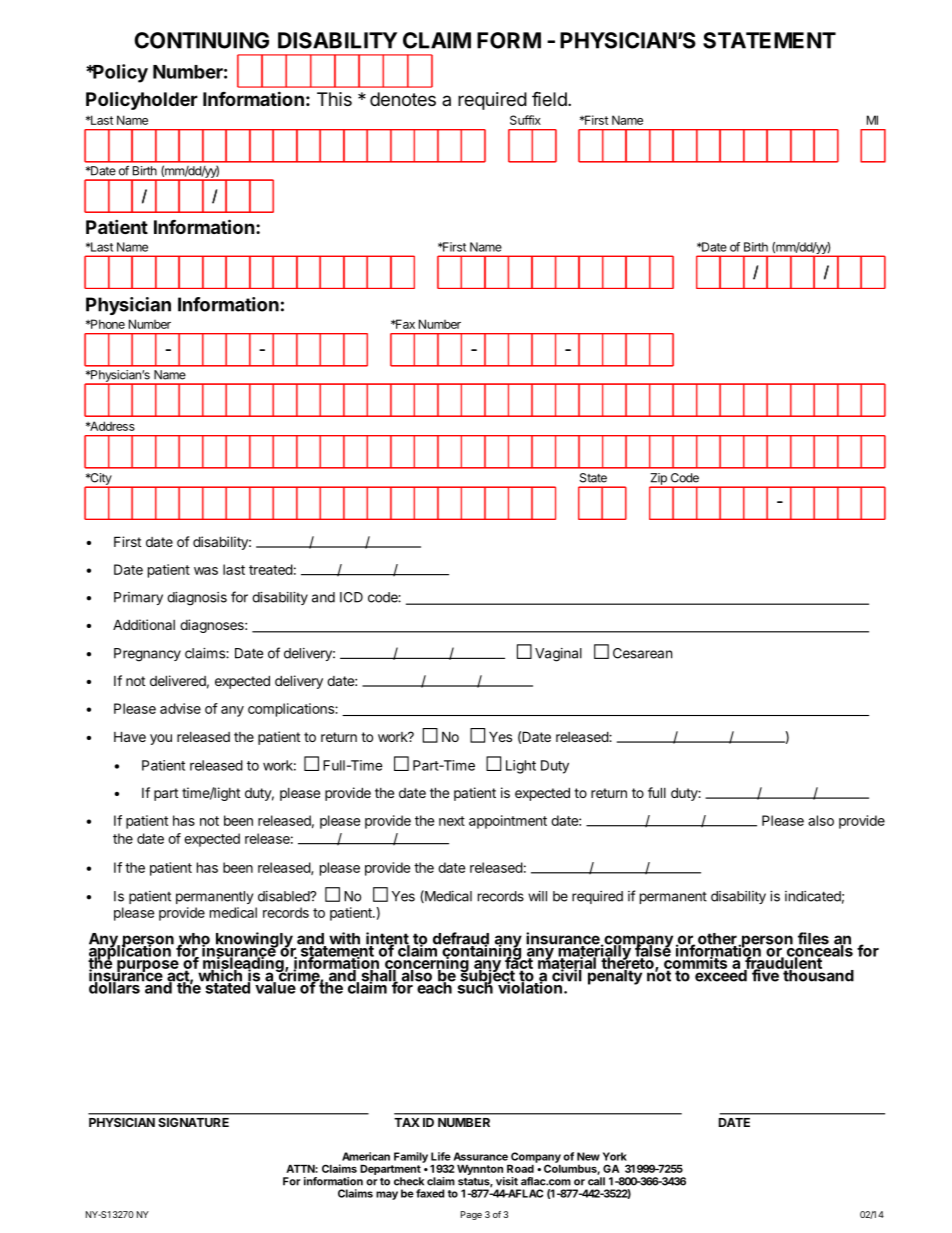 The height and width of the page is (1233, 952). What do you see at coordinates (549, 98) in the page?
I see `field` at bounding box center [549, 98].
